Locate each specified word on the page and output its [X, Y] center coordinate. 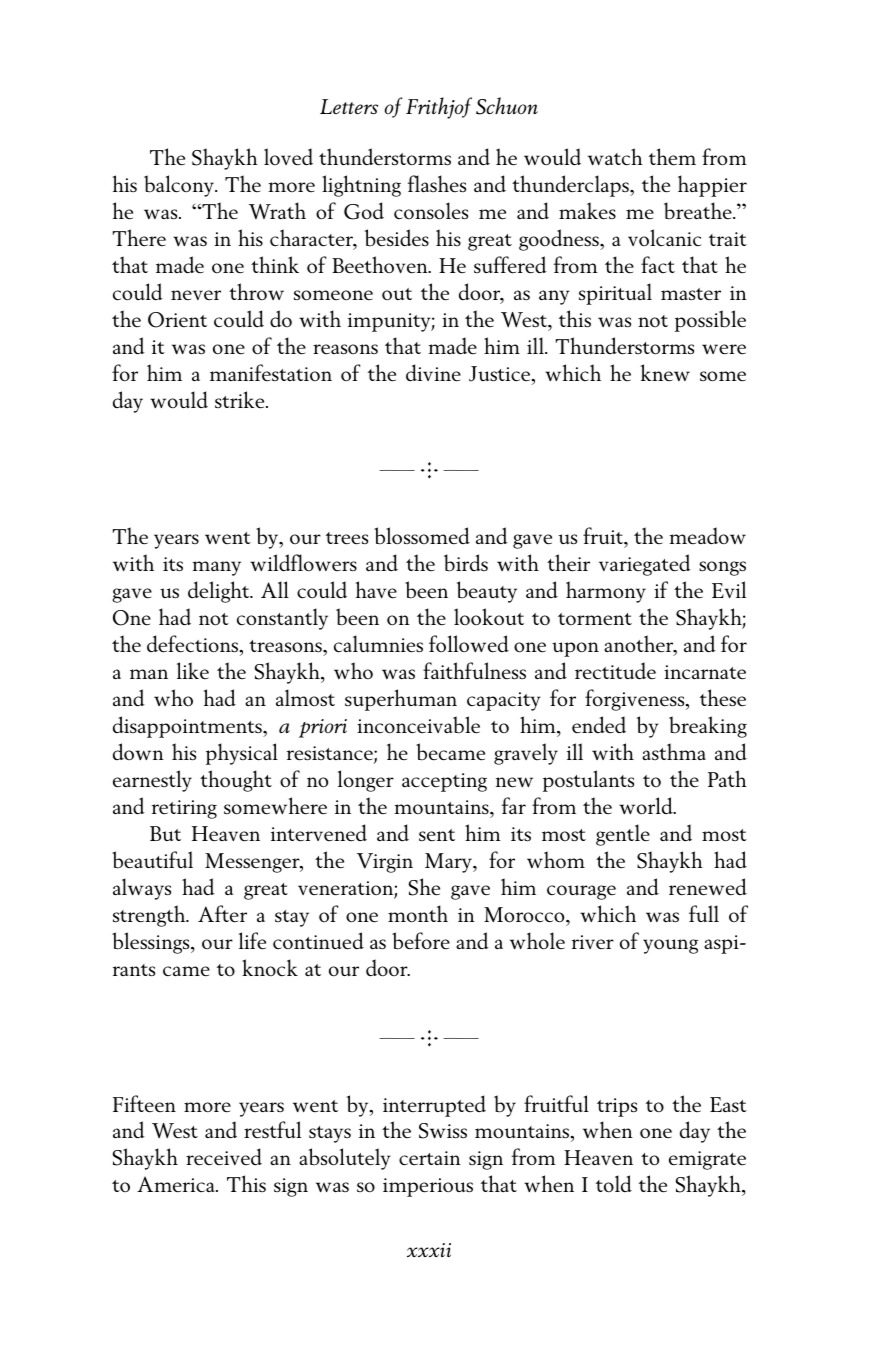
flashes [437, 184]
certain [430, 1158]
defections [194, 644]
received [224, 1157]
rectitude [615, 671]
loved [288, 157]
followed [469, 644]
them [672, 157]
